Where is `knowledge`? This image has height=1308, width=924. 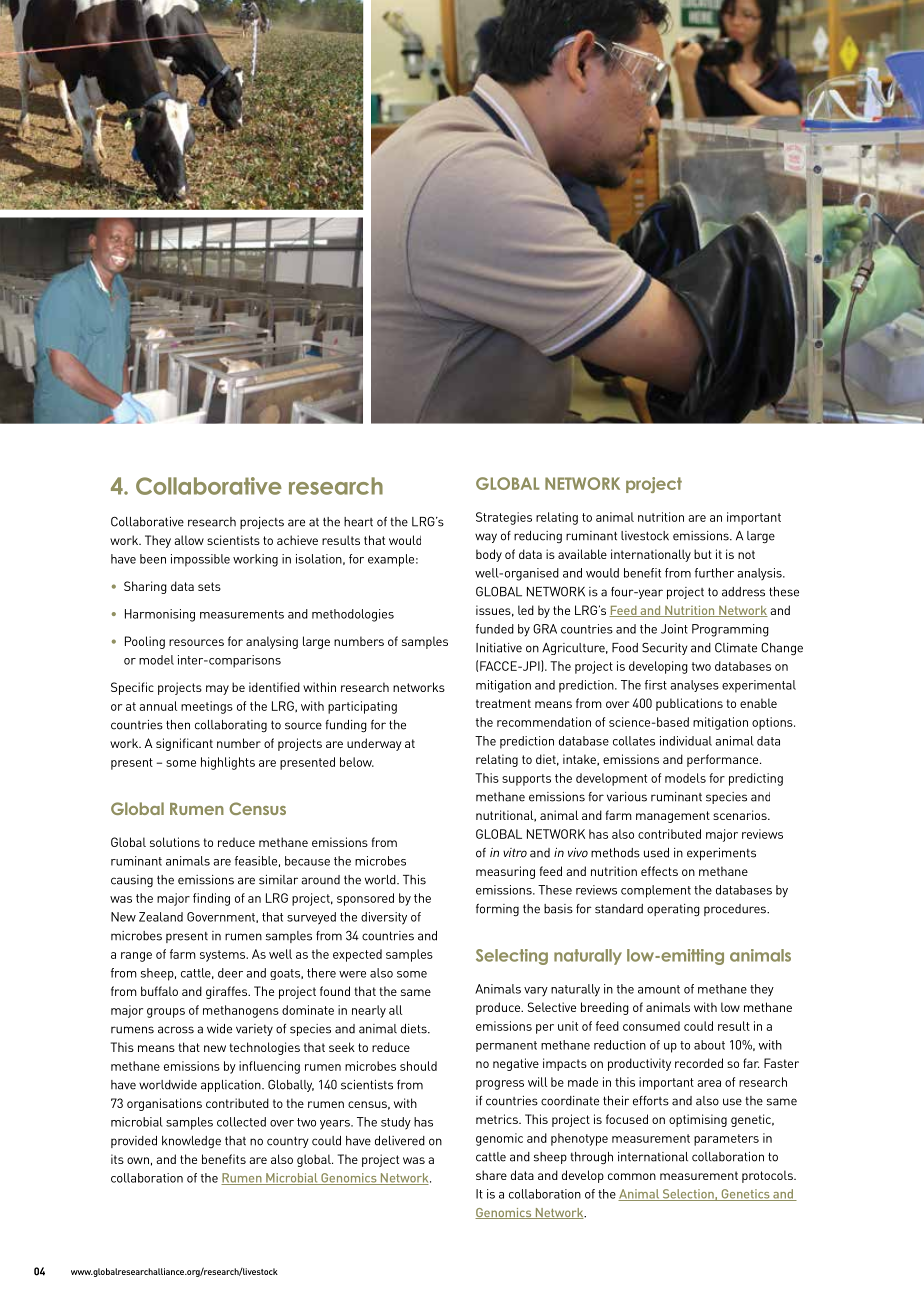 knowledge is located at coordinates (191, 1142).
